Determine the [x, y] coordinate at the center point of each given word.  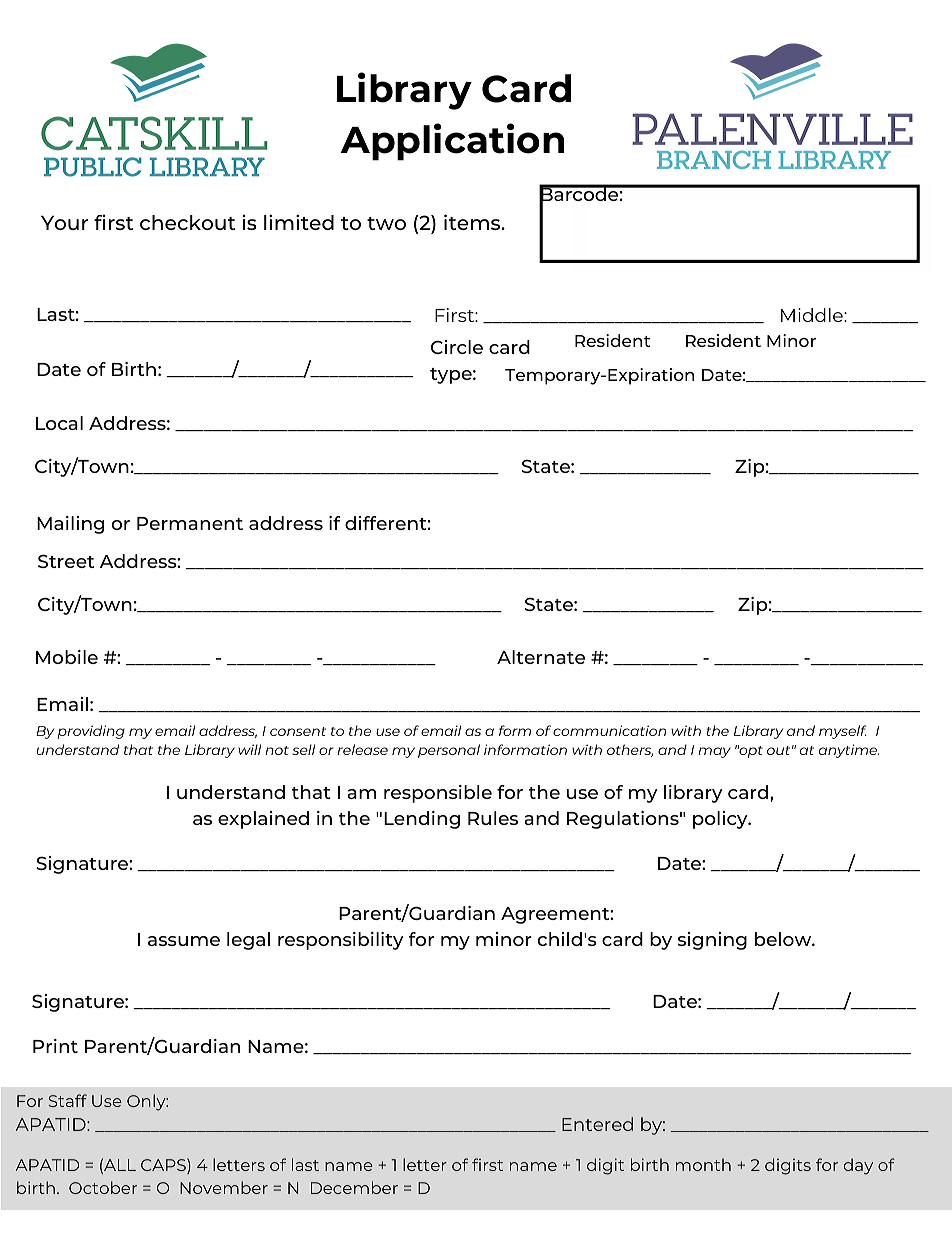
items [473, 222]
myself [843, 732]
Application [453, 142]
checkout [187, 222]
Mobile [67, 657]
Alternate [541, 657]
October [103, 1187]
